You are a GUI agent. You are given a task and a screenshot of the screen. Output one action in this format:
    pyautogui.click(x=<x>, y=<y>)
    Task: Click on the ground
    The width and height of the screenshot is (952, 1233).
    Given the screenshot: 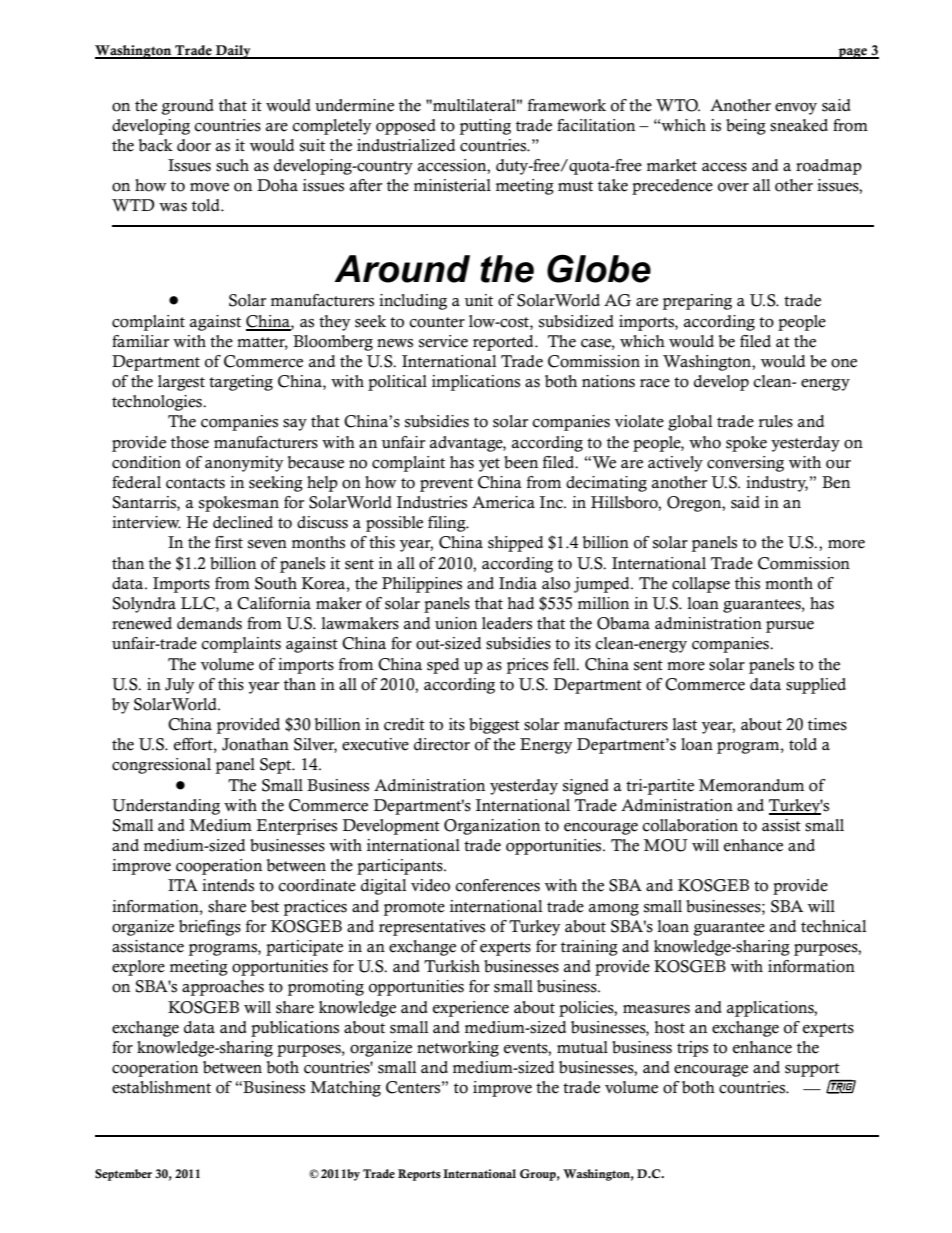 What is the action you would take?
    pyautogui.click(x=188, y=107)
